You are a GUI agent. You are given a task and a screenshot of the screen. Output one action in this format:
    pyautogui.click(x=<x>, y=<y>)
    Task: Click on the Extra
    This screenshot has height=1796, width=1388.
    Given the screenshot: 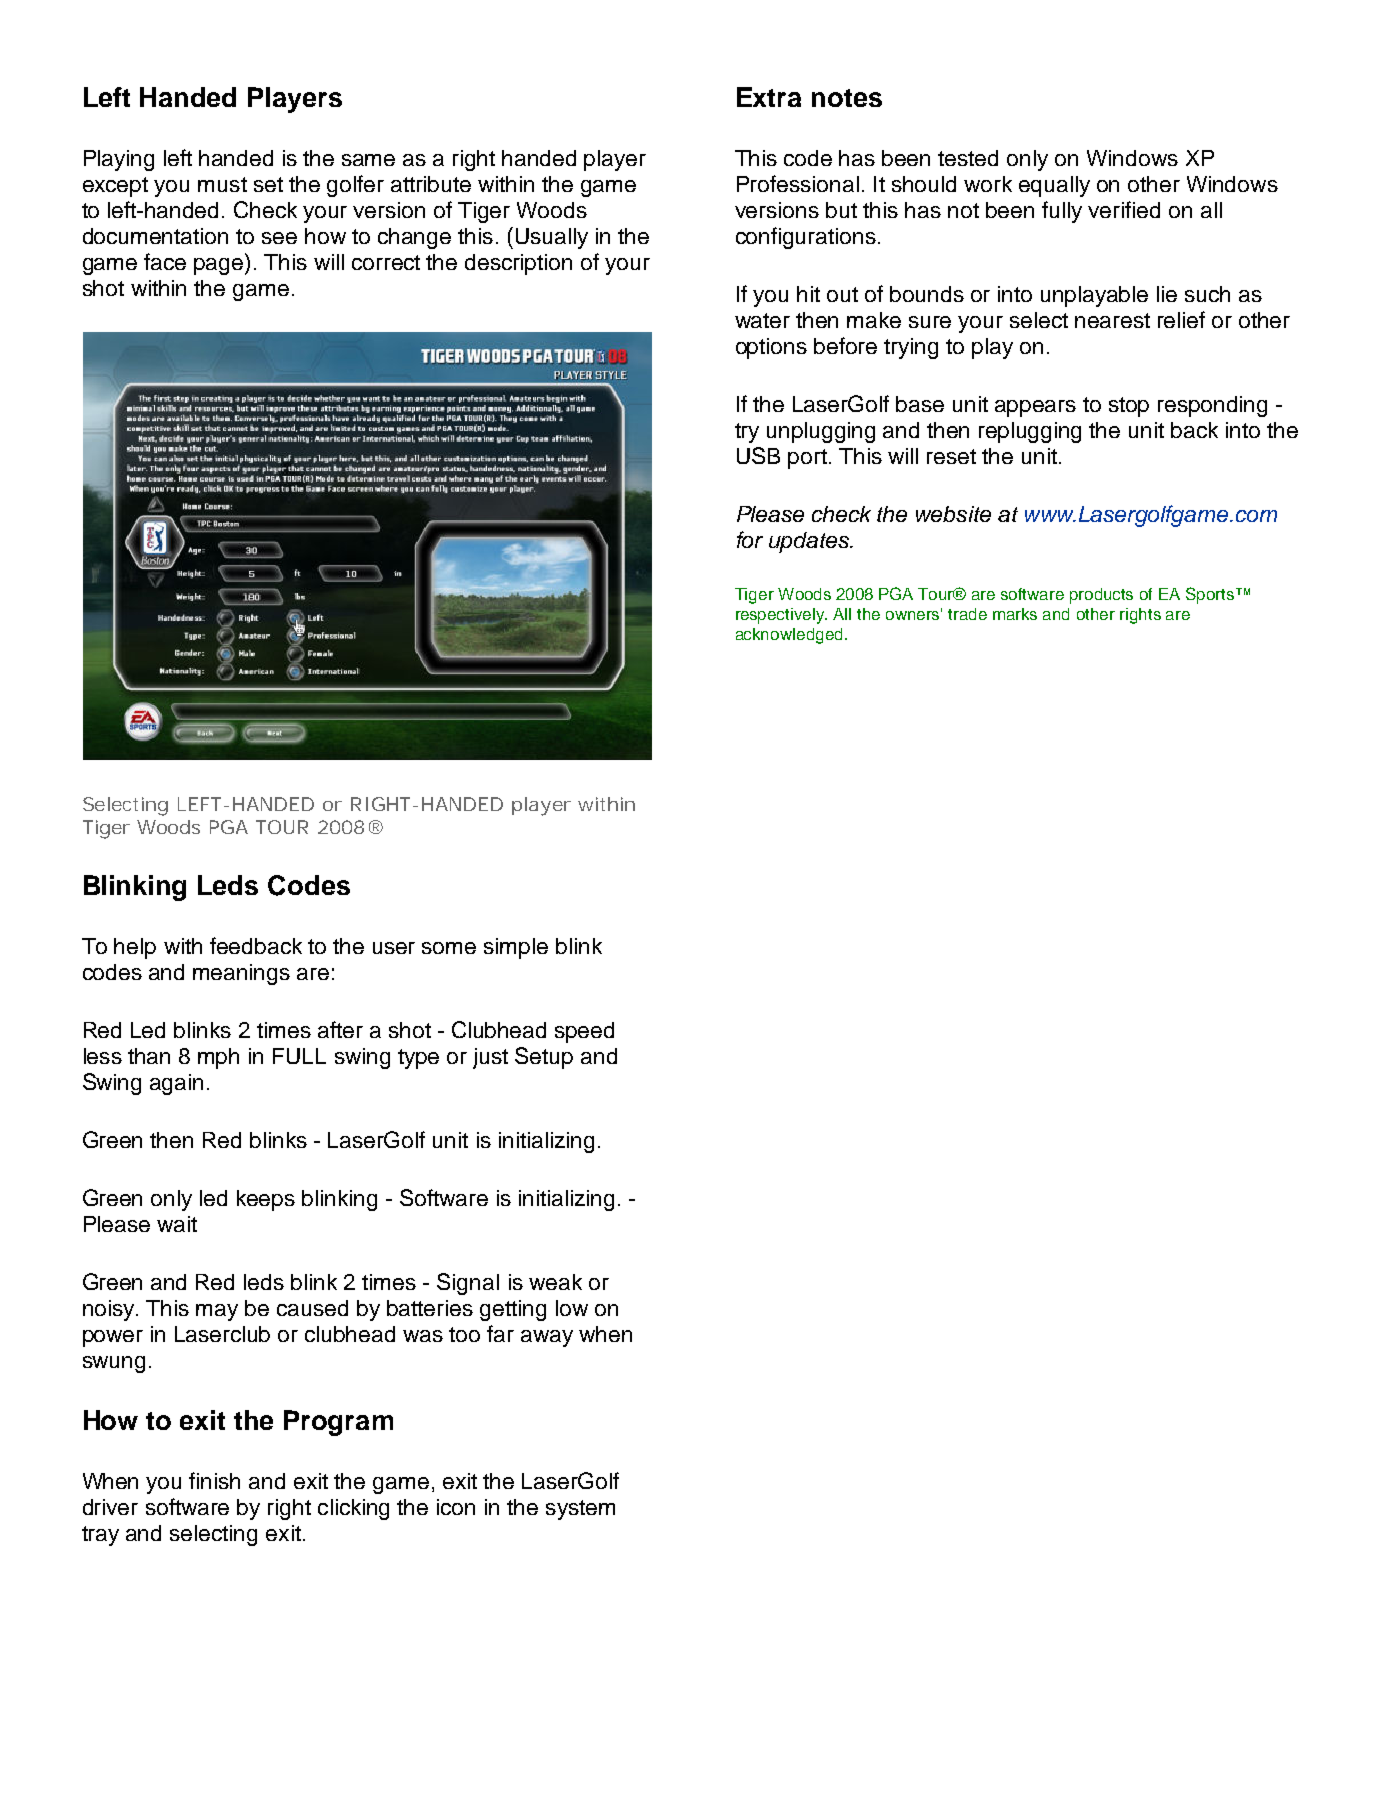 What is the action you would take?
    pyautogui.click(x=769, y=97)
